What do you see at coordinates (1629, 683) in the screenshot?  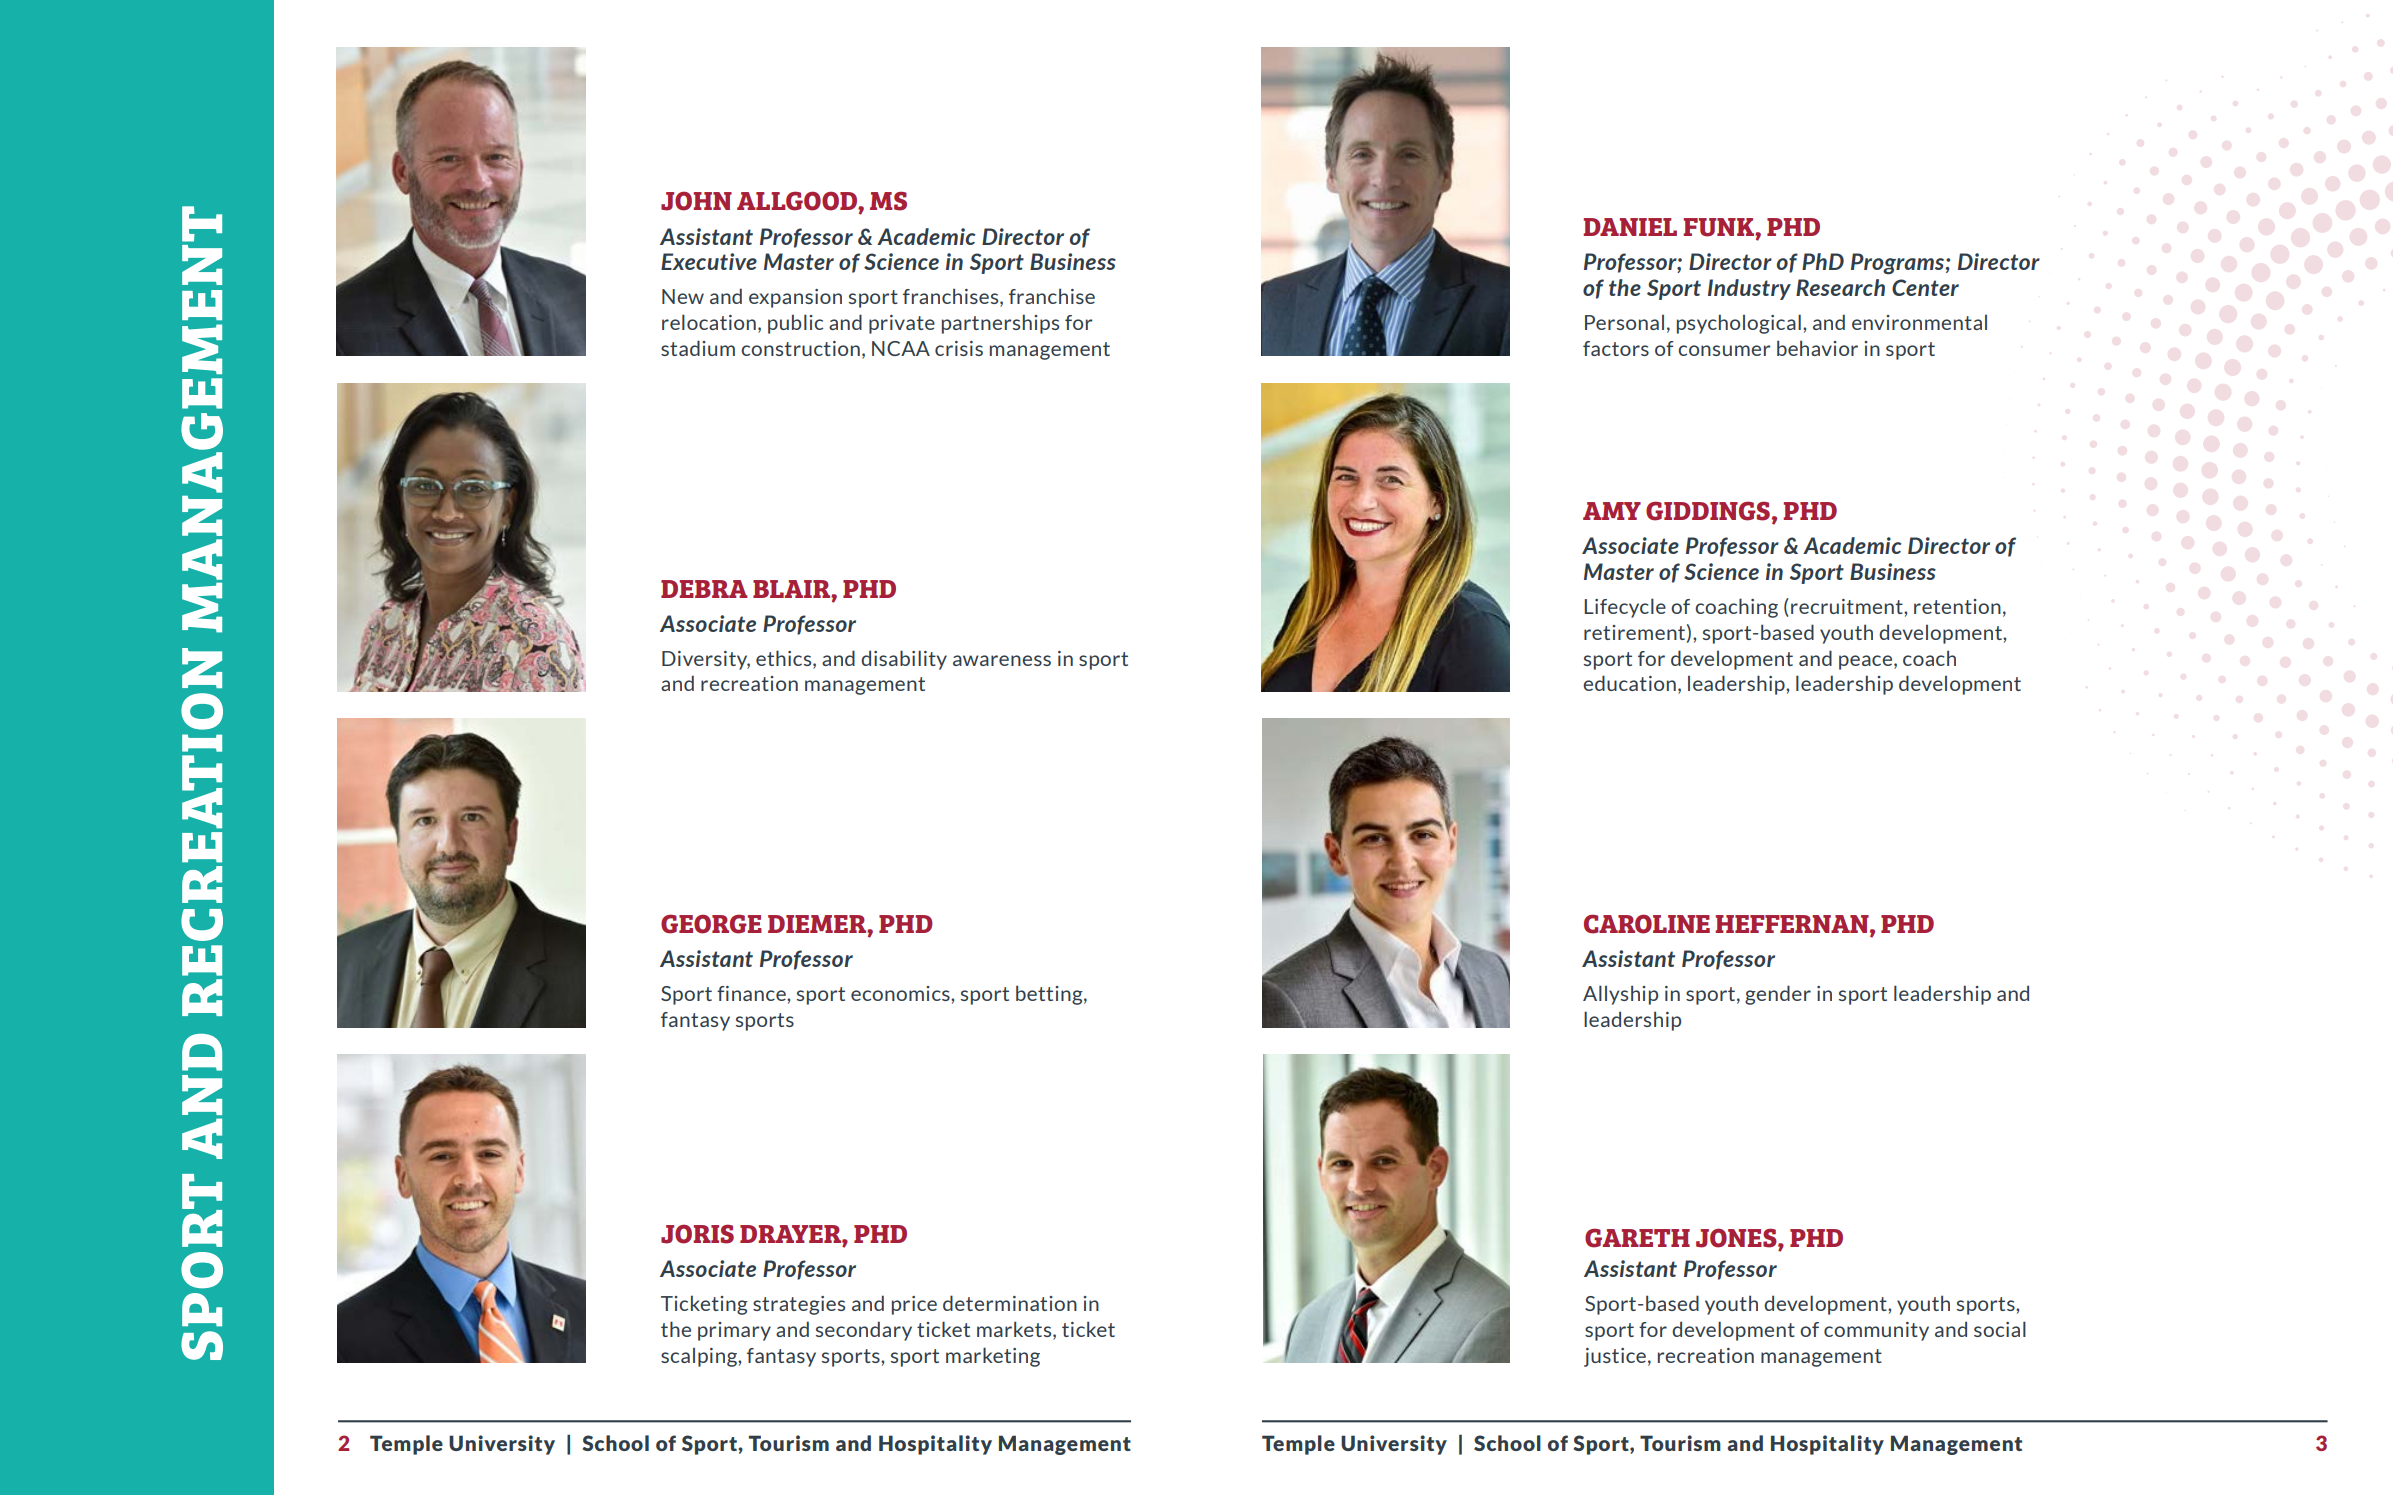 I see `education` at bounding box center [1629, 683].
